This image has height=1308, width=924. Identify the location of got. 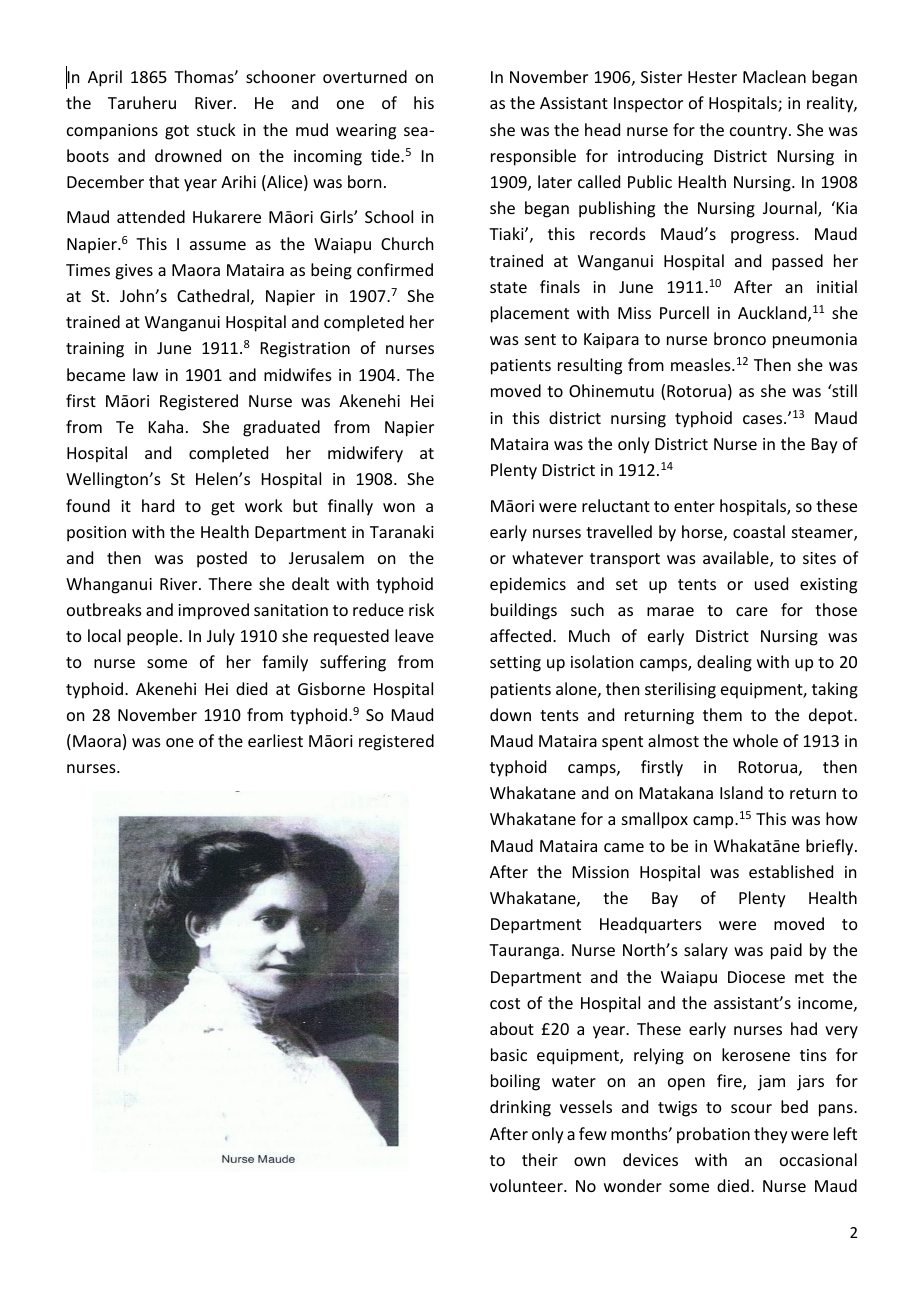
(177, 132).
